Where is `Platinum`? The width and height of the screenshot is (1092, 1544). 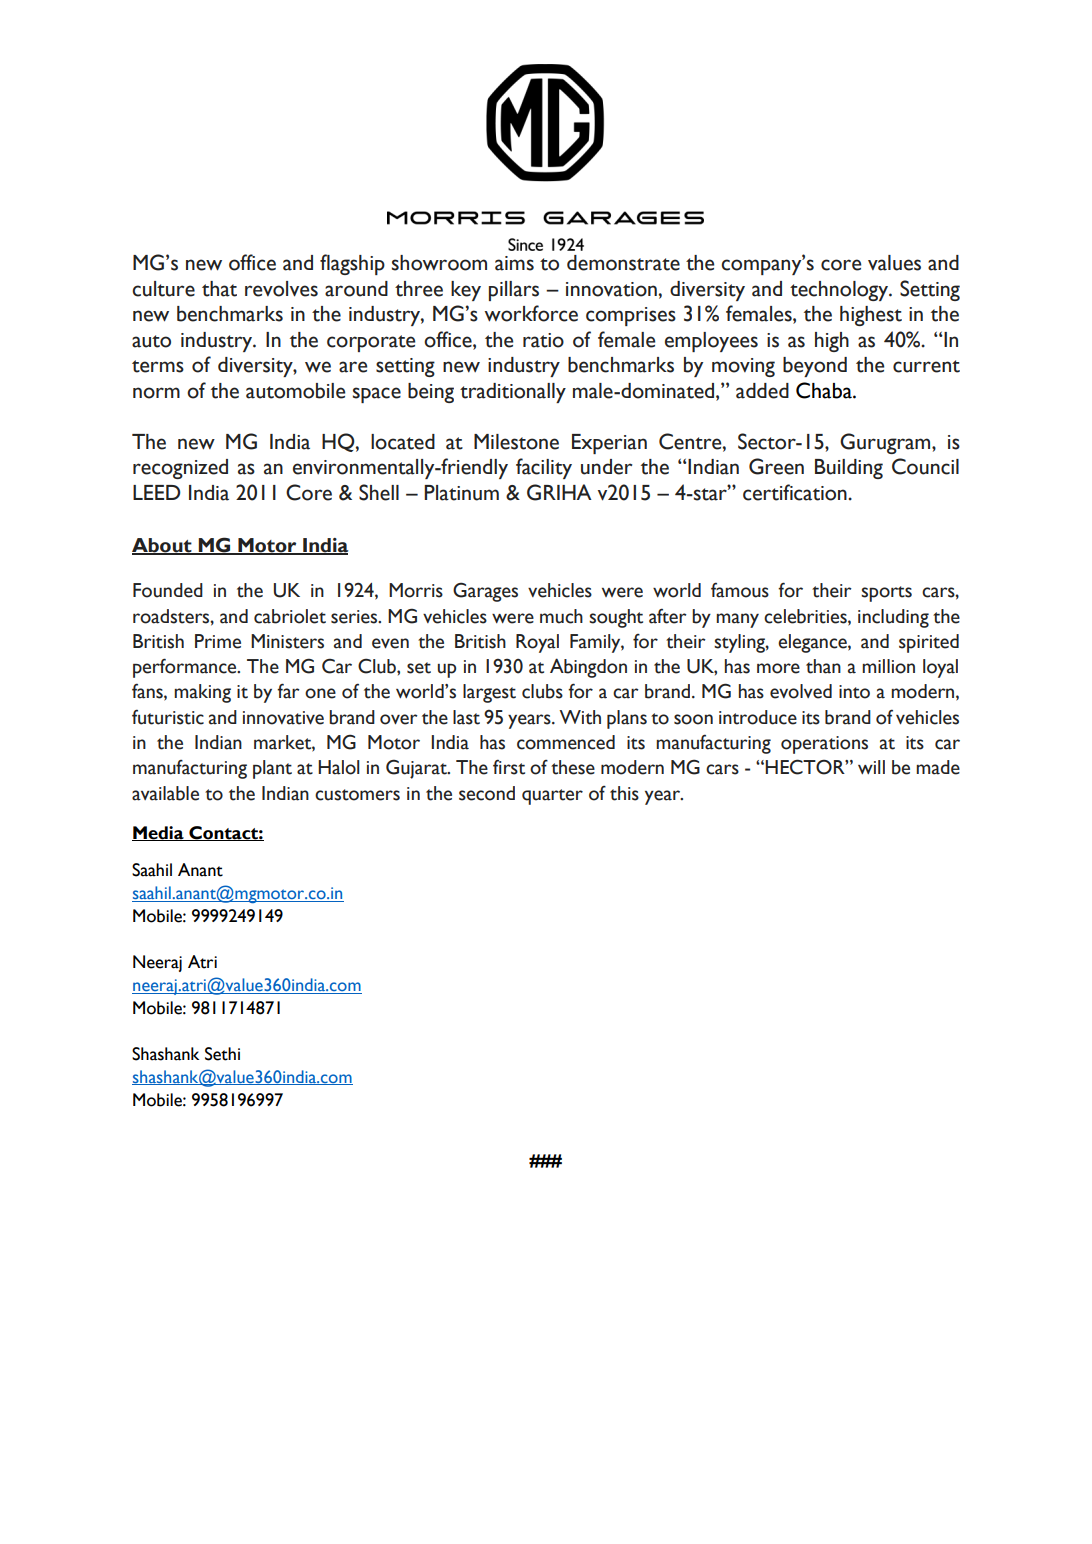
Platinum is located at coordinates (461, 493).
